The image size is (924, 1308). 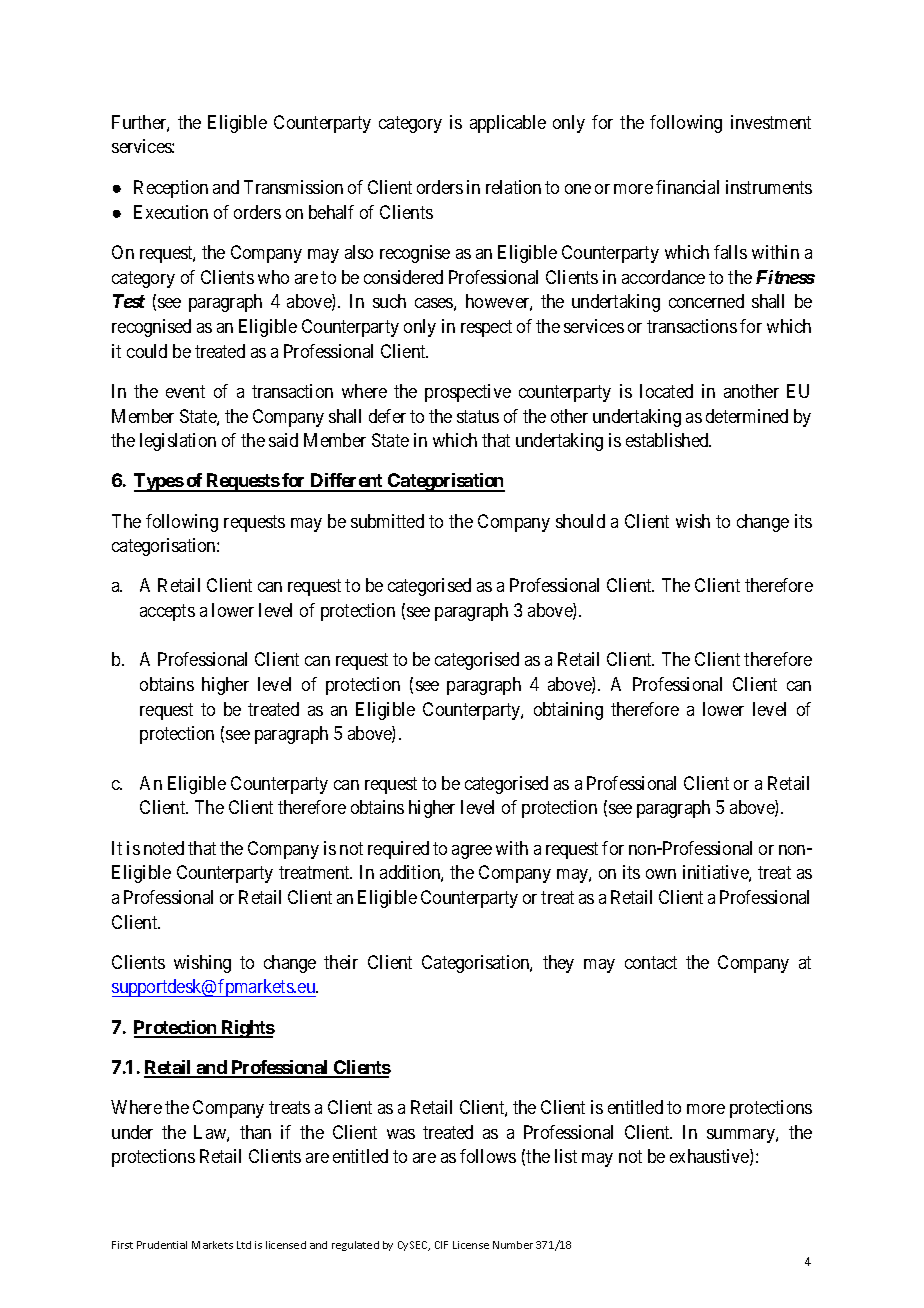 I want to click on Prudential, so click(x=162, y=1245).
